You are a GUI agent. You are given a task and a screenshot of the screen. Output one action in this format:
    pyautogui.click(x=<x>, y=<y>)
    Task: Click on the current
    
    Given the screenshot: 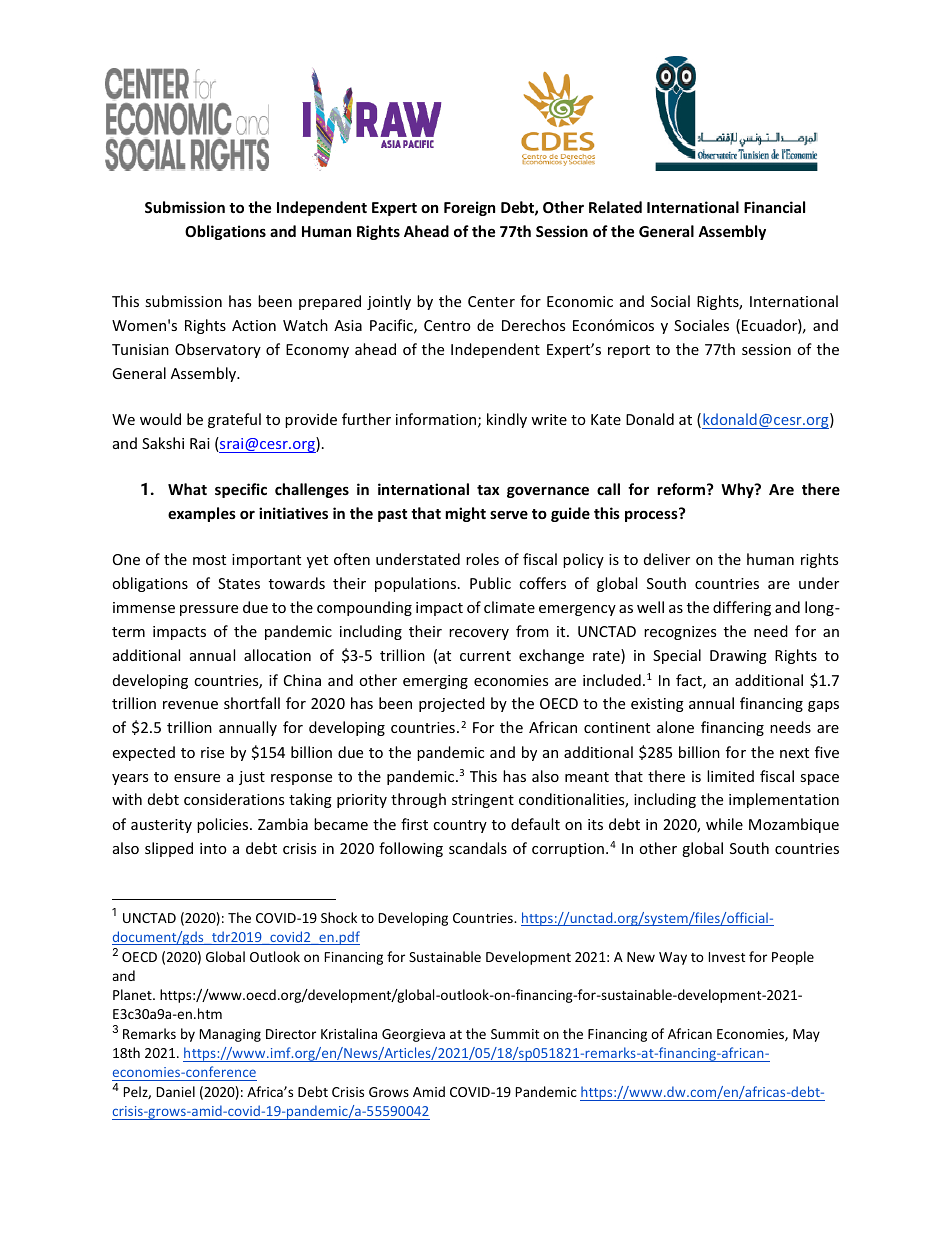 What is the action you would take?
    pyautogui.click(x=485, y=656)
